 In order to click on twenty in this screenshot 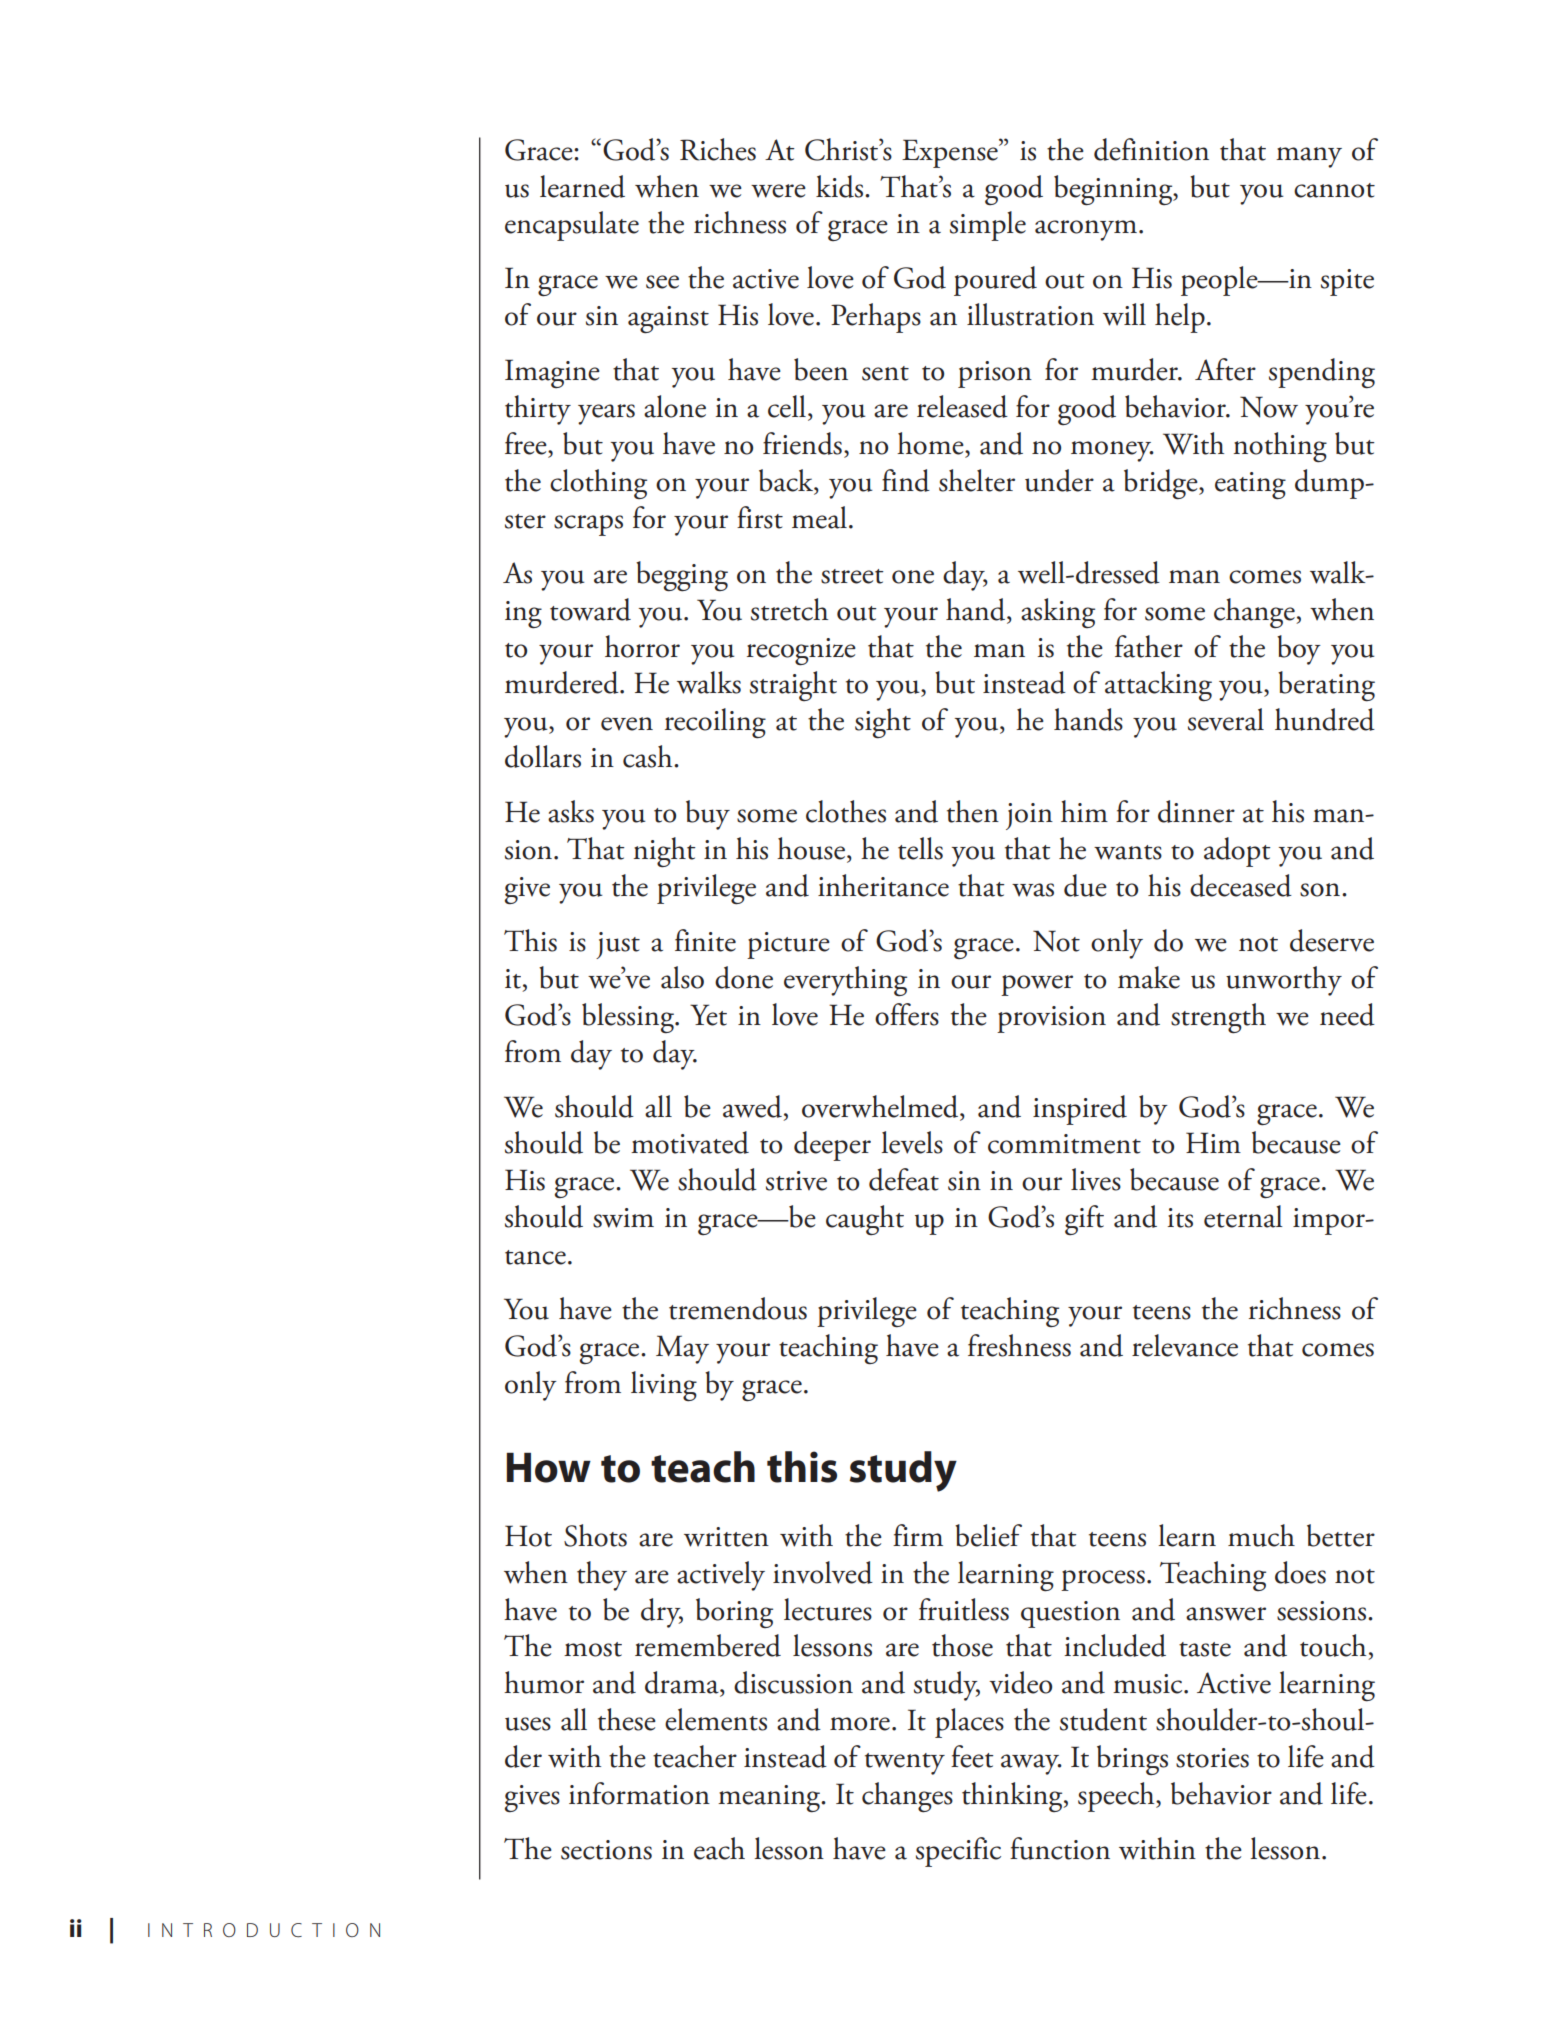, I will do `click(905, 1764)`.
